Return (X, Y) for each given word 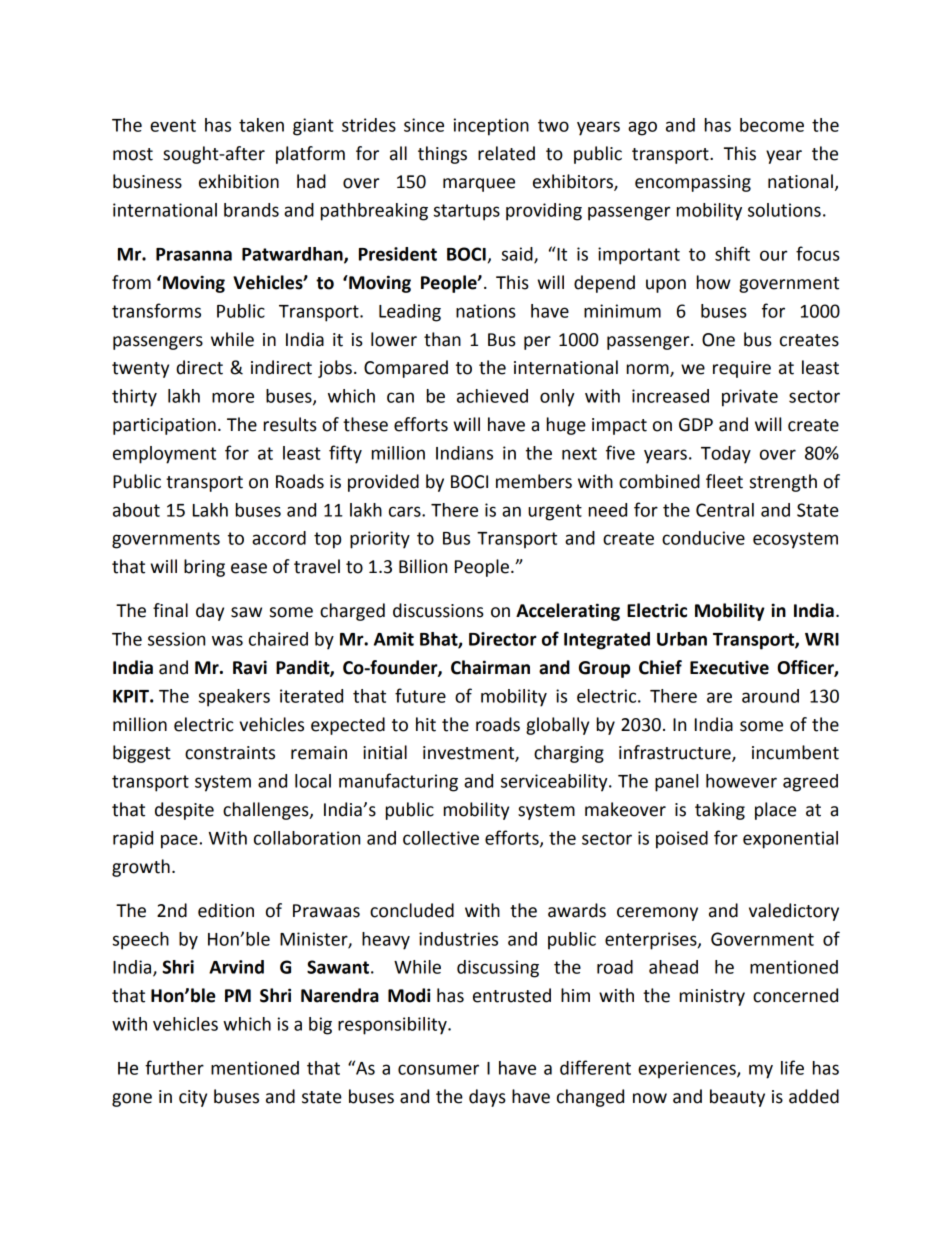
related (506, 153)
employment (164, 455)
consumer (438, 1069)
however (741, 781)
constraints (230, 753)
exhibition (239, 181)
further (174, 1067)
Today (726, 455)
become (772, 125)
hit (426, 724)
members (534, 481)
